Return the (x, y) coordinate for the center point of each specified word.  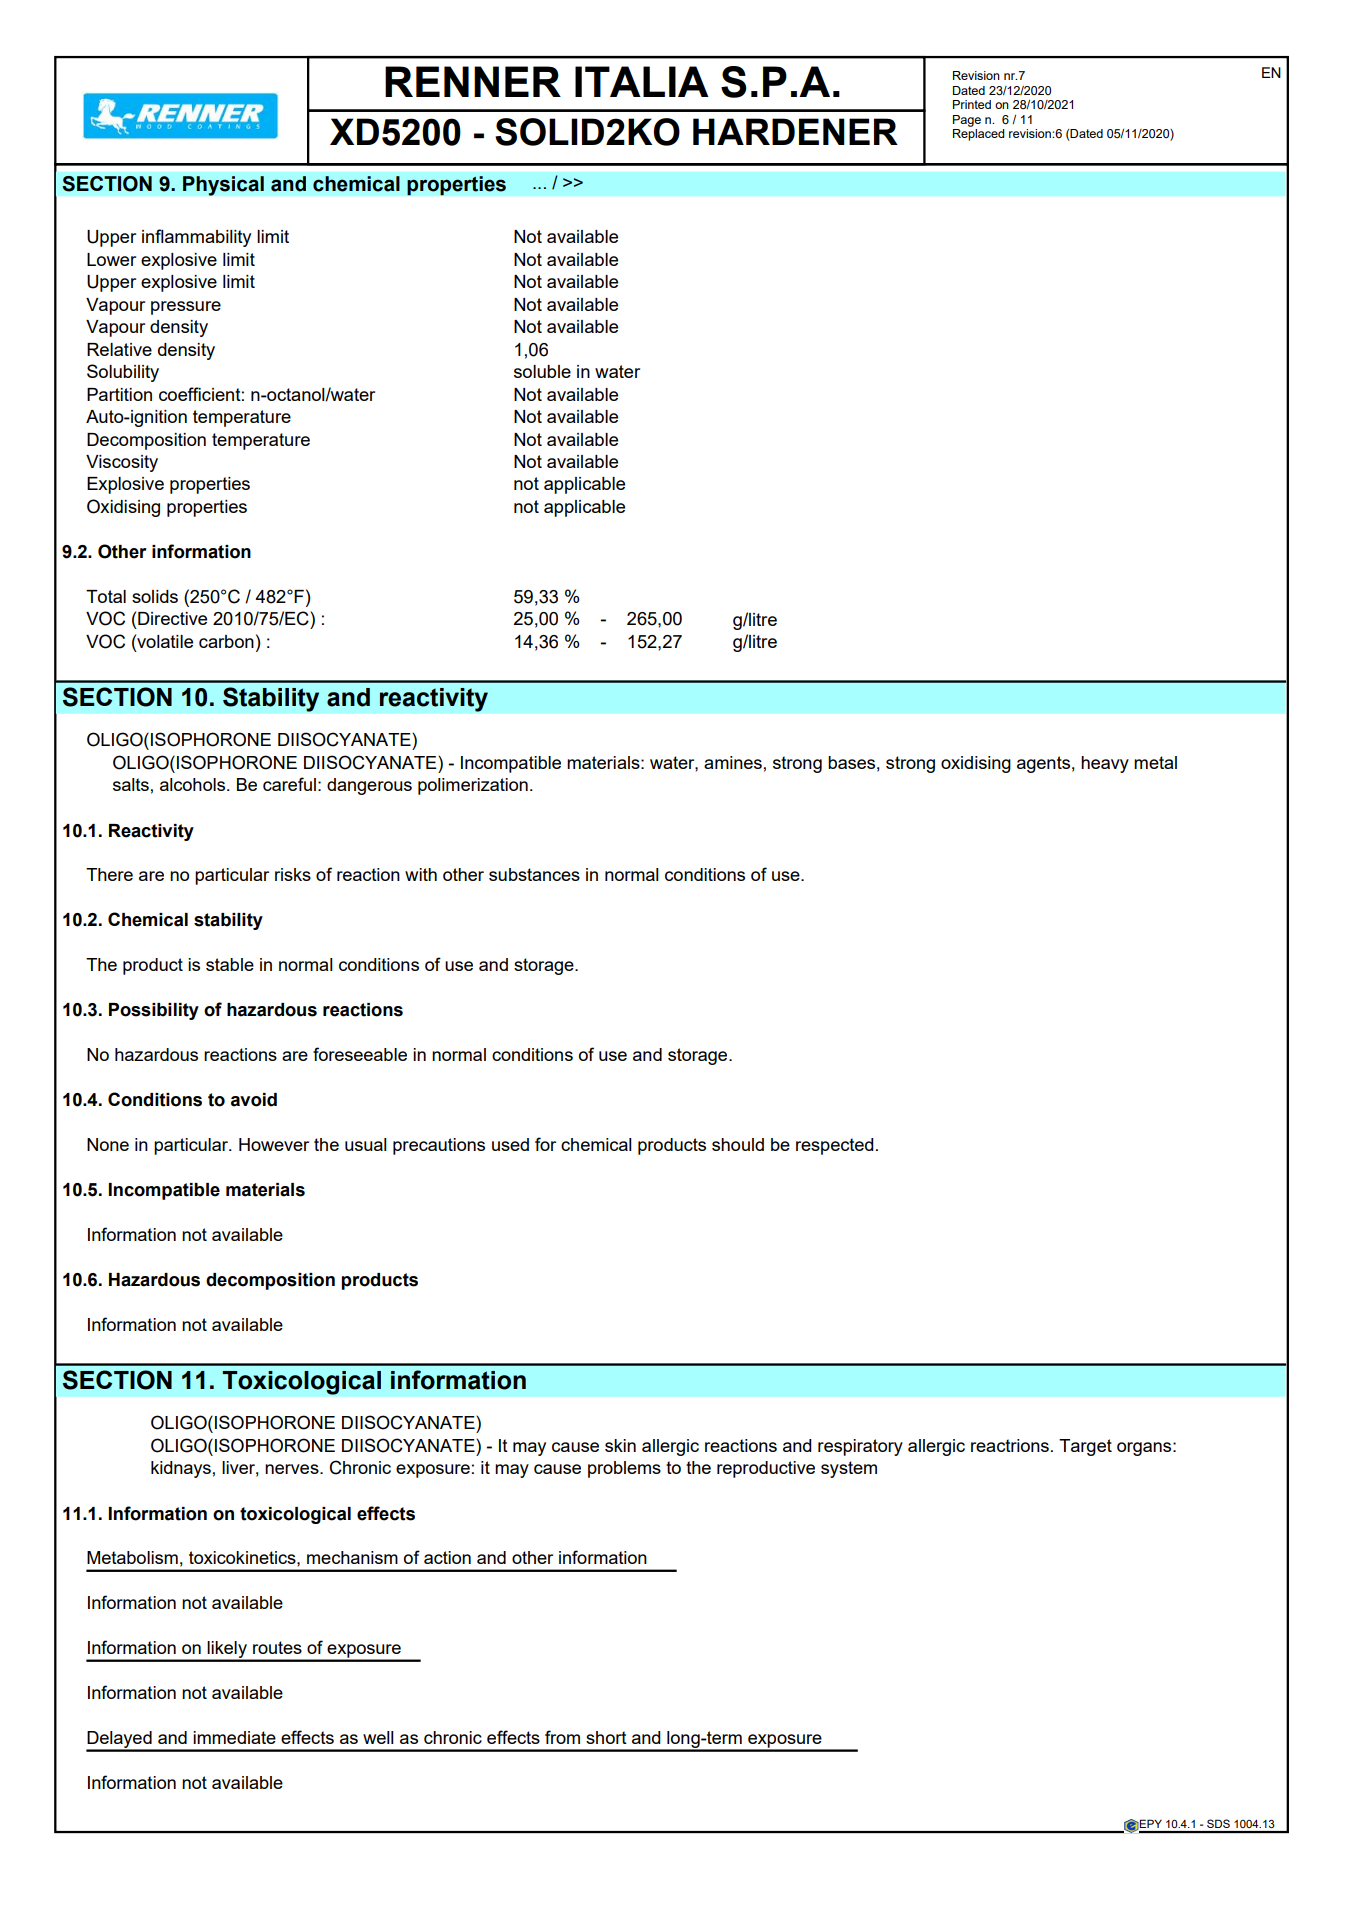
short (606, 1737)
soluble (542, 371)
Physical (223, 186)
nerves (293, 1469)
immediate (234, 1737)
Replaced (979, 135)
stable (230, 964)
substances (534, 874)
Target (1085, 1447)
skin (620, 1445)
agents (1043, 764)
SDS (1218, 1823)
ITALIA (642, 81)
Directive (172, 618)
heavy (1105, 764)
